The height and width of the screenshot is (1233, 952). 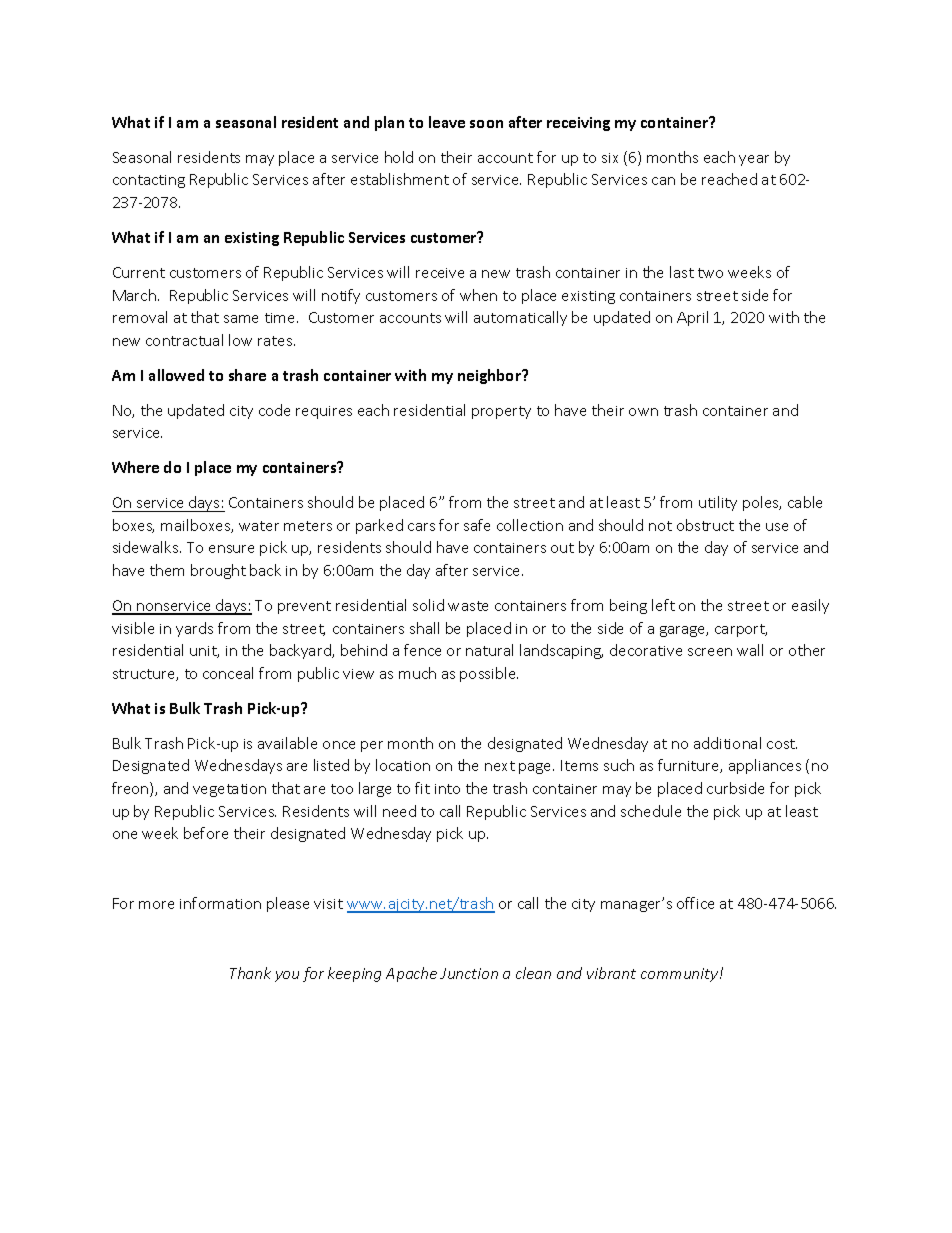 What do you see at coordinates (250, 973) in the screenshot?
I see `Thank` at bounding box center [250, 973].
